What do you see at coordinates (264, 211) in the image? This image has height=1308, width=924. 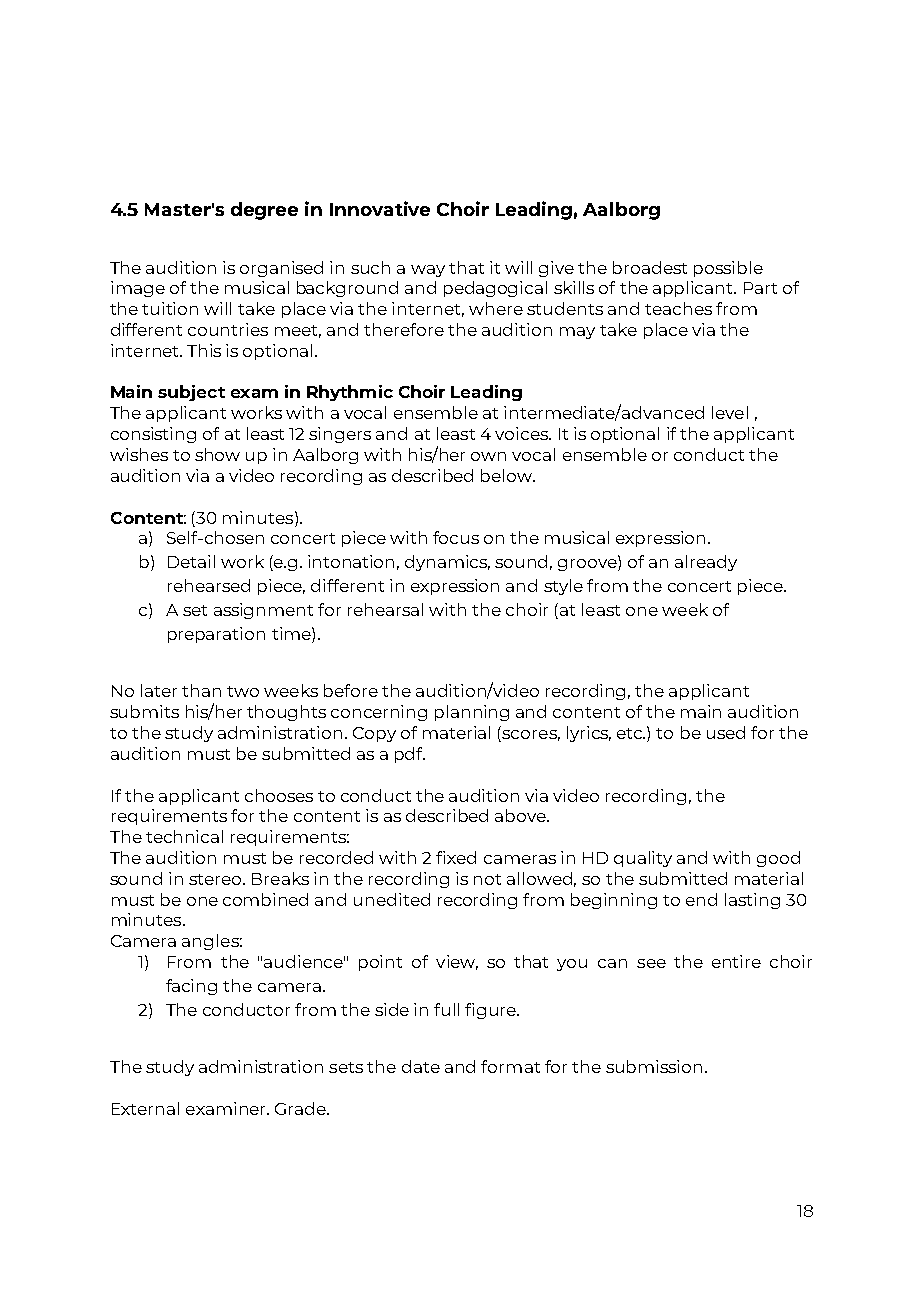 I see `degree` at bounding box center [264, 211].
